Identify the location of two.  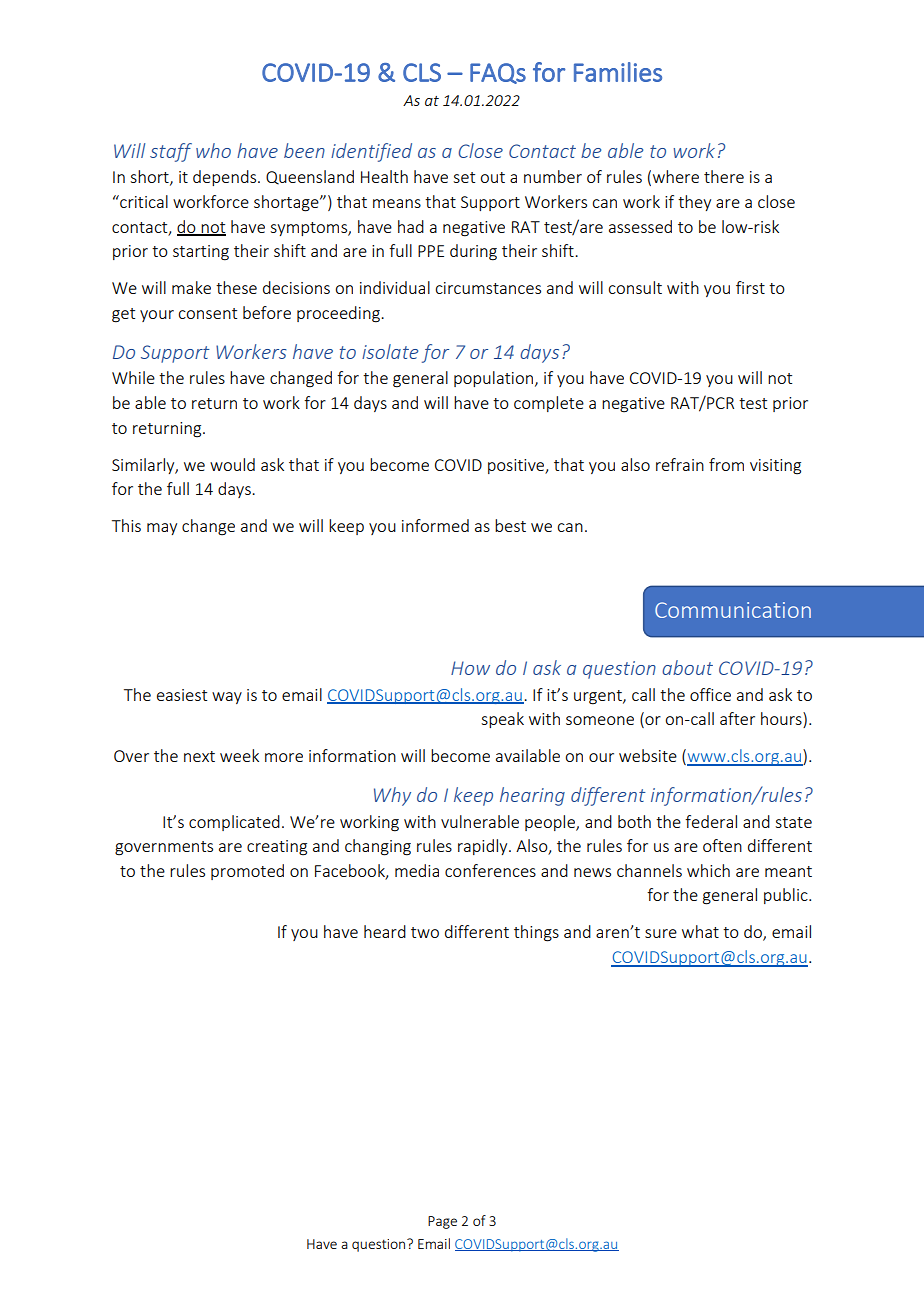
(425, 932).
